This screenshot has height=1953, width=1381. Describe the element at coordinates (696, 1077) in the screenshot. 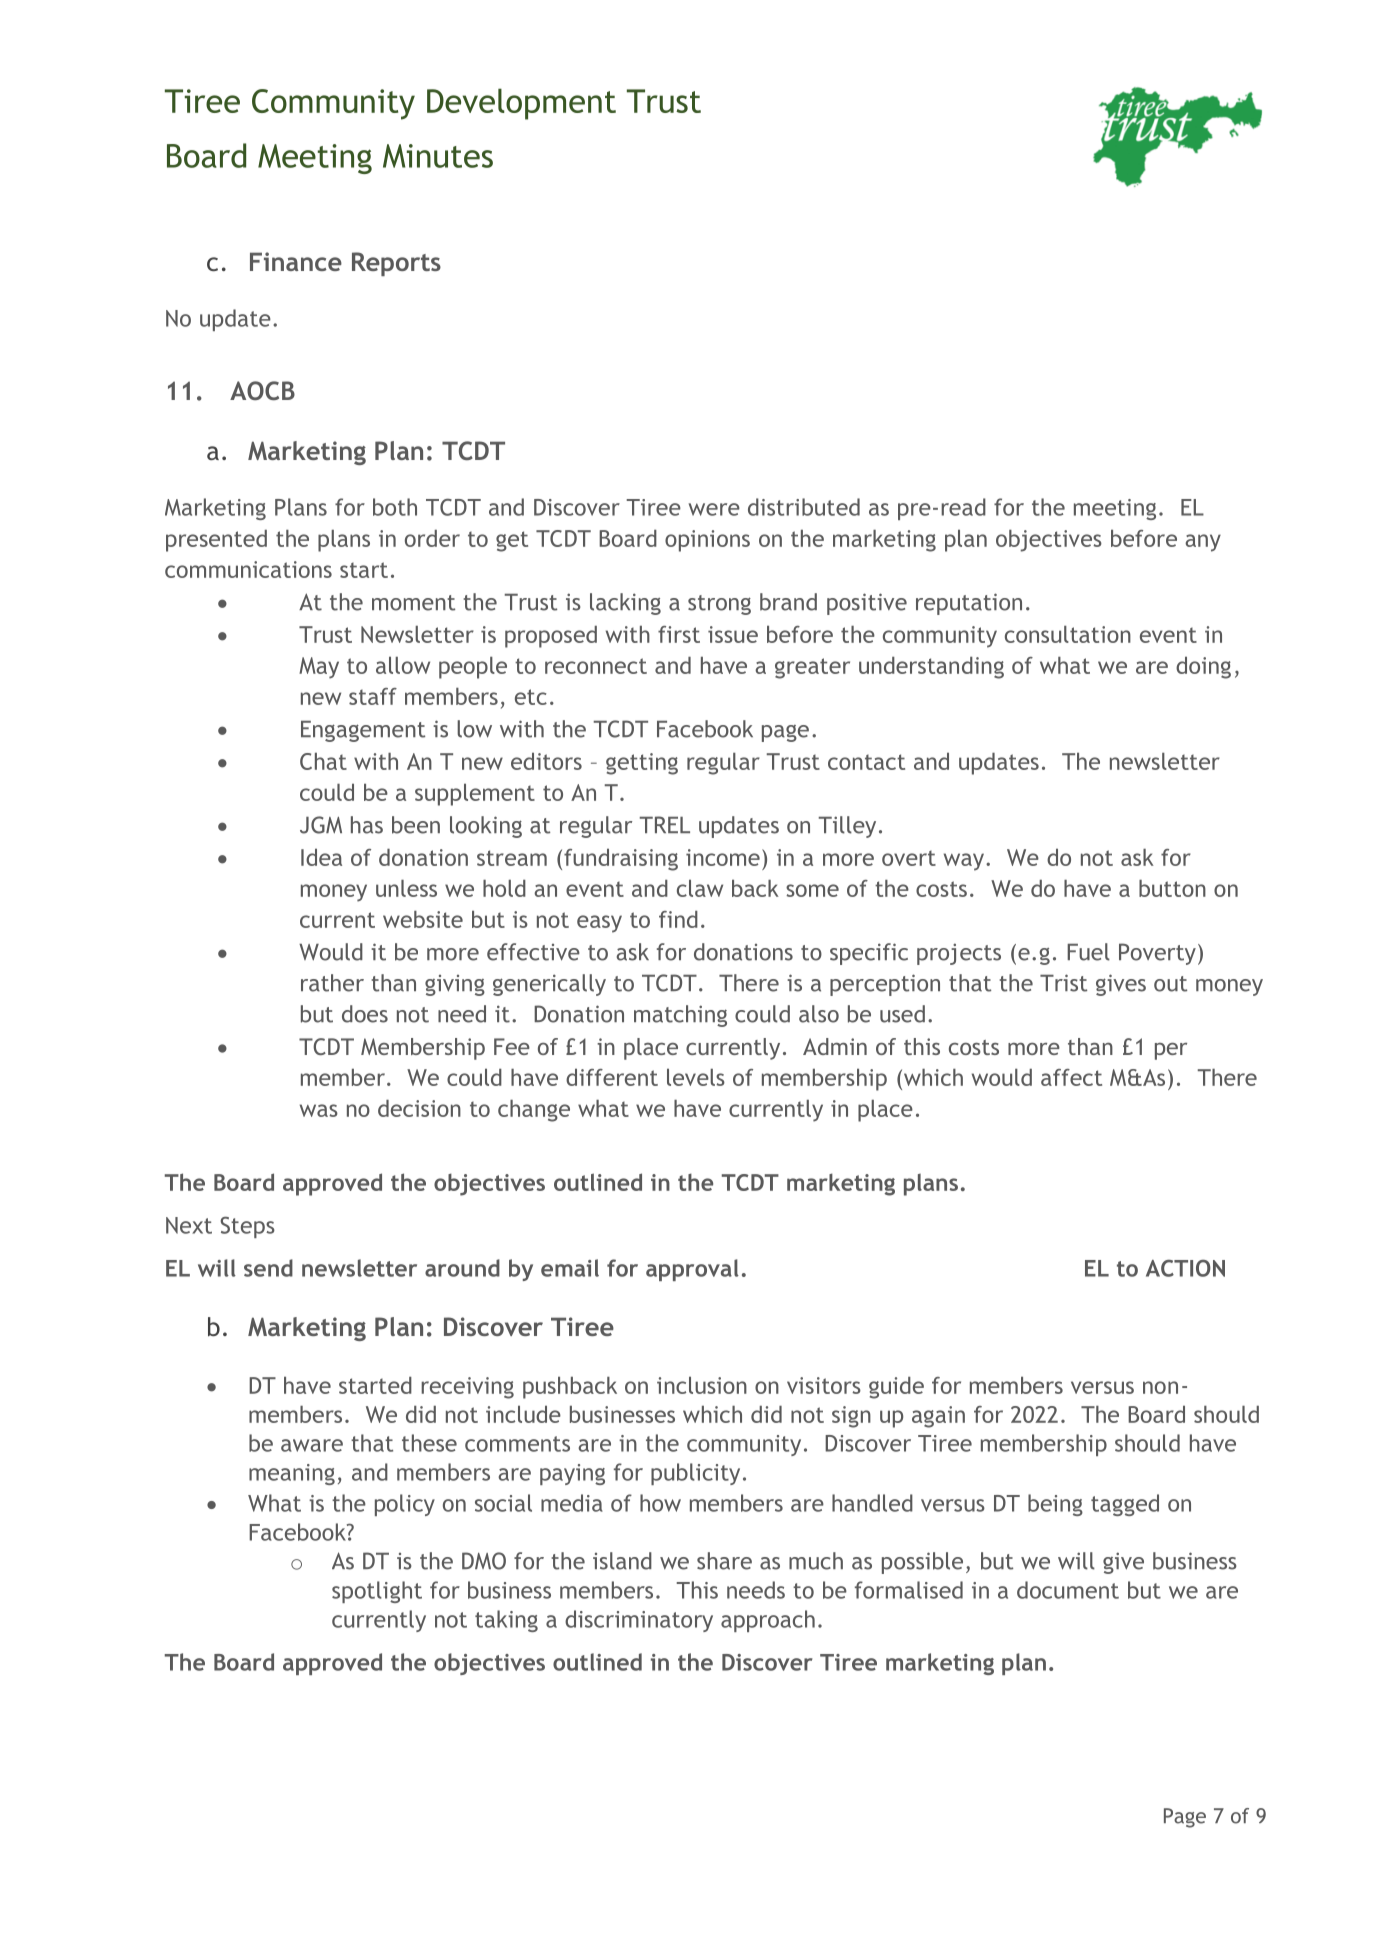

I see `levels` at that location.
